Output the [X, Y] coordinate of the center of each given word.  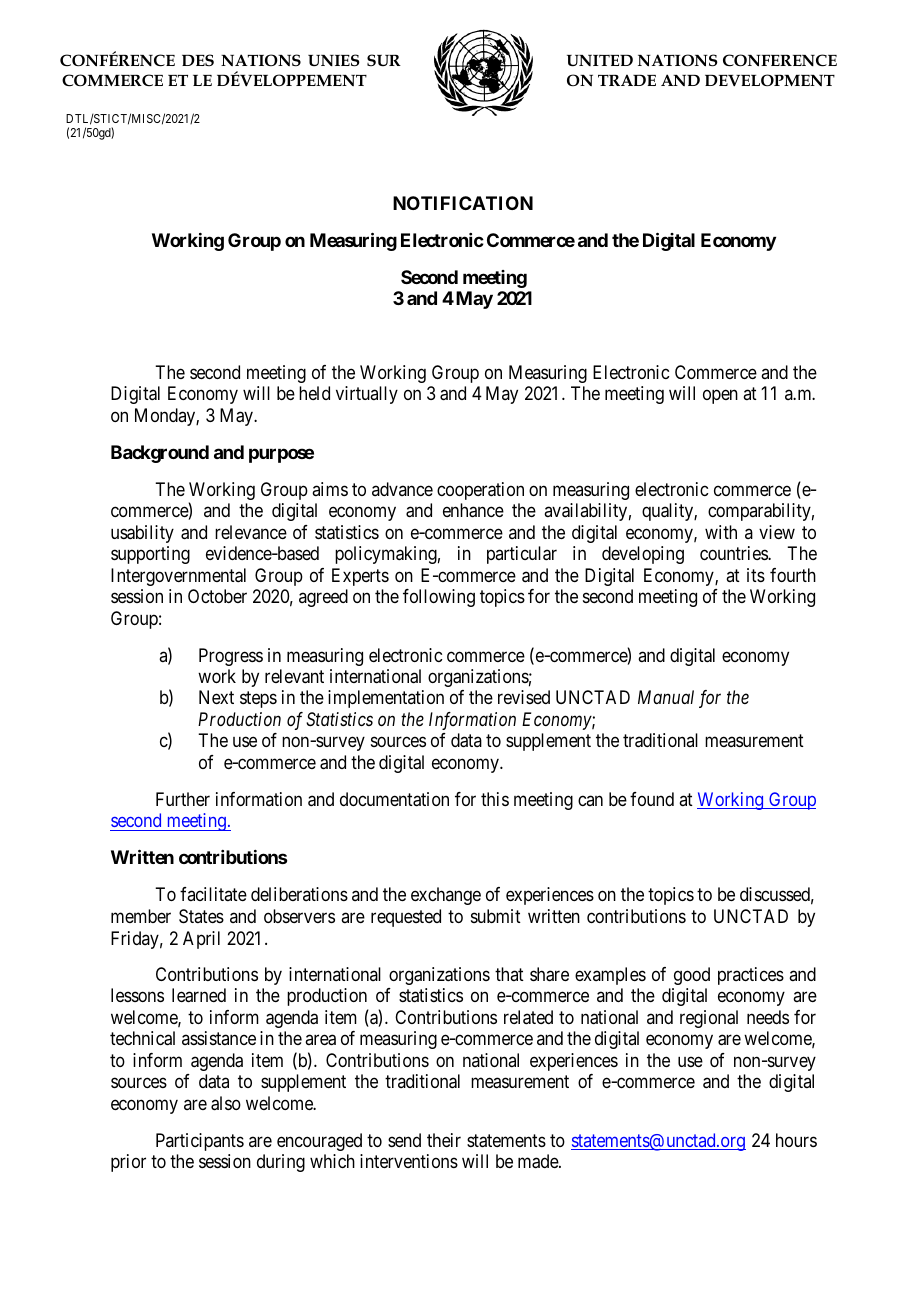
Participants [200, 1142]
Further [183, 799]
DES [198, 60]
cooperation [480, 491]
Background [160, 454]
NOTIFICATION [463, 203]
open [720, 397]
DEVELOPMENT [770, 80]
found [652, 799]
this [495, 799]
